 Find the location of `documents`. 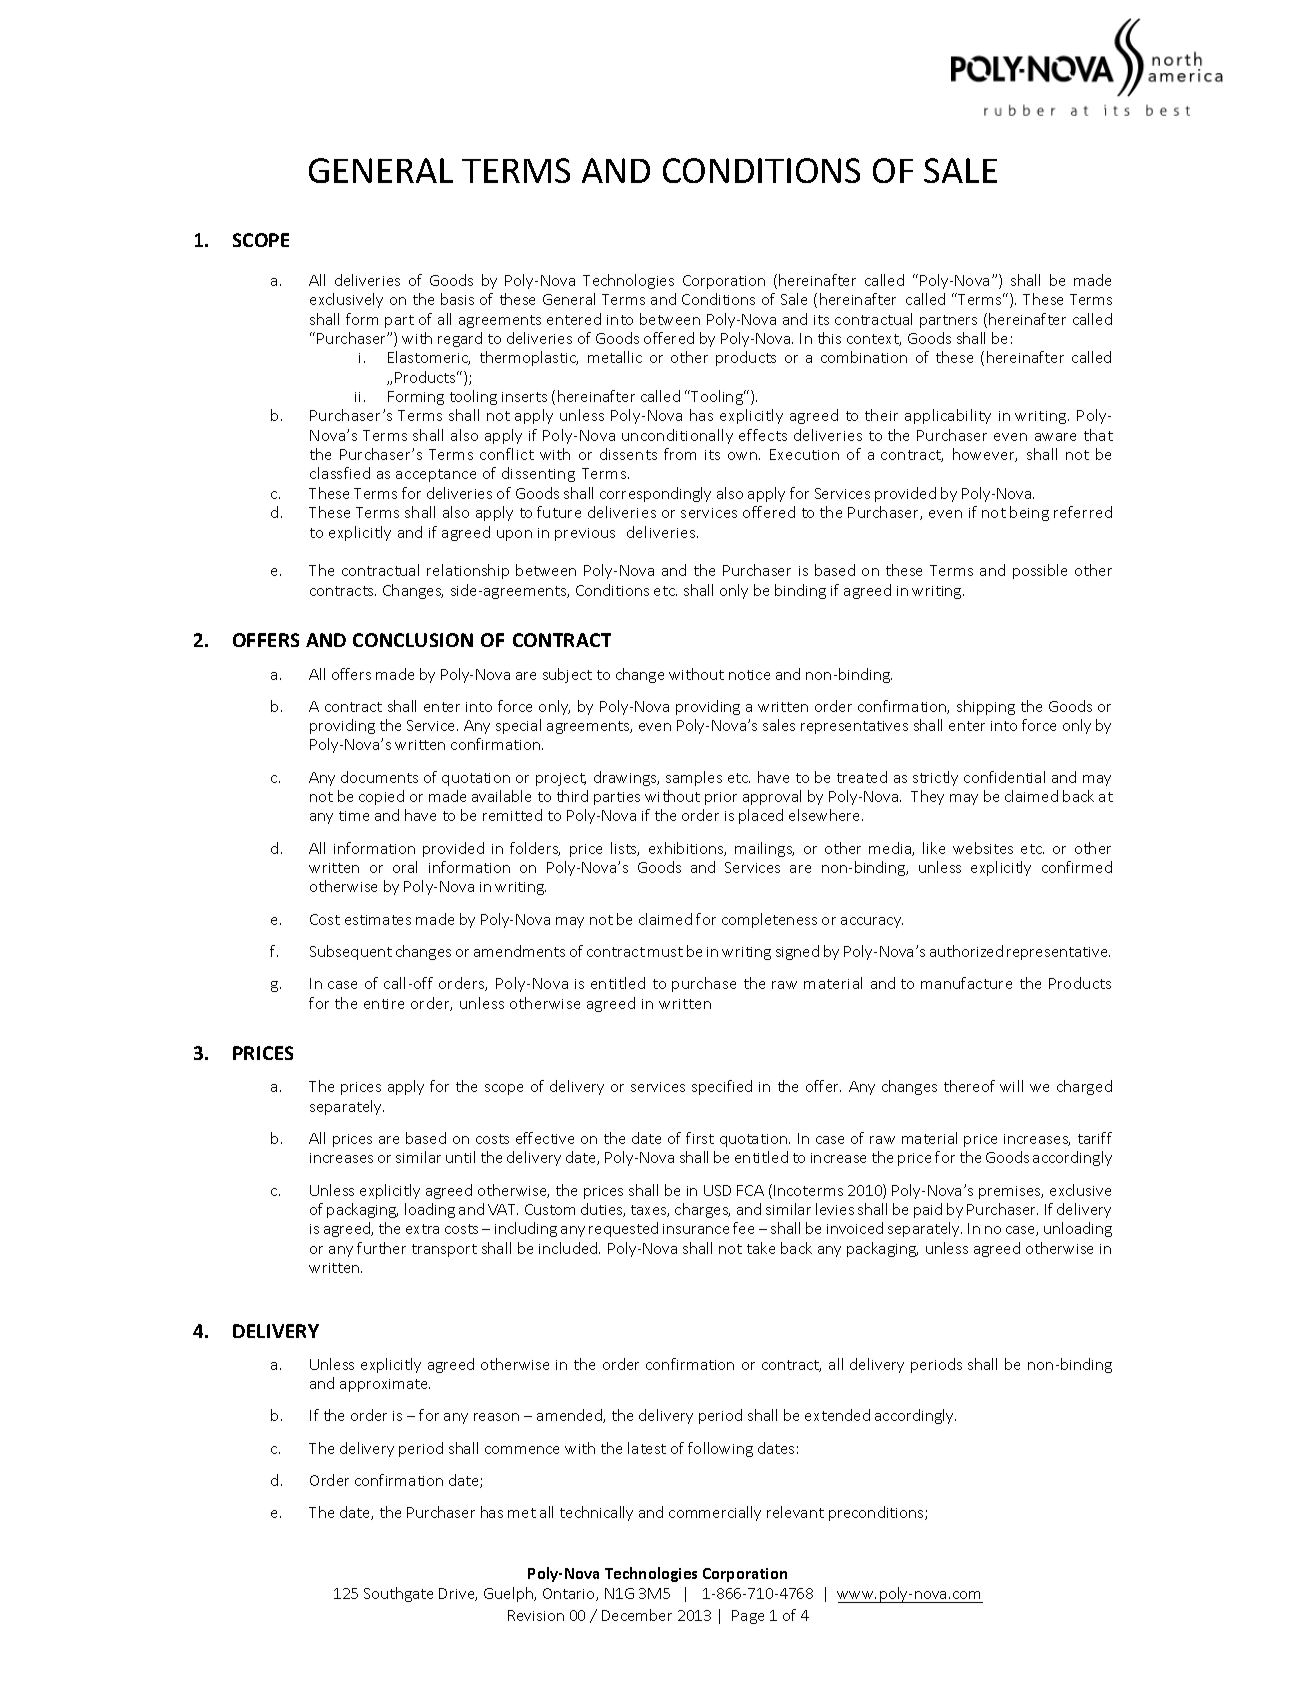

documents is located at coordinates (379, 777).
